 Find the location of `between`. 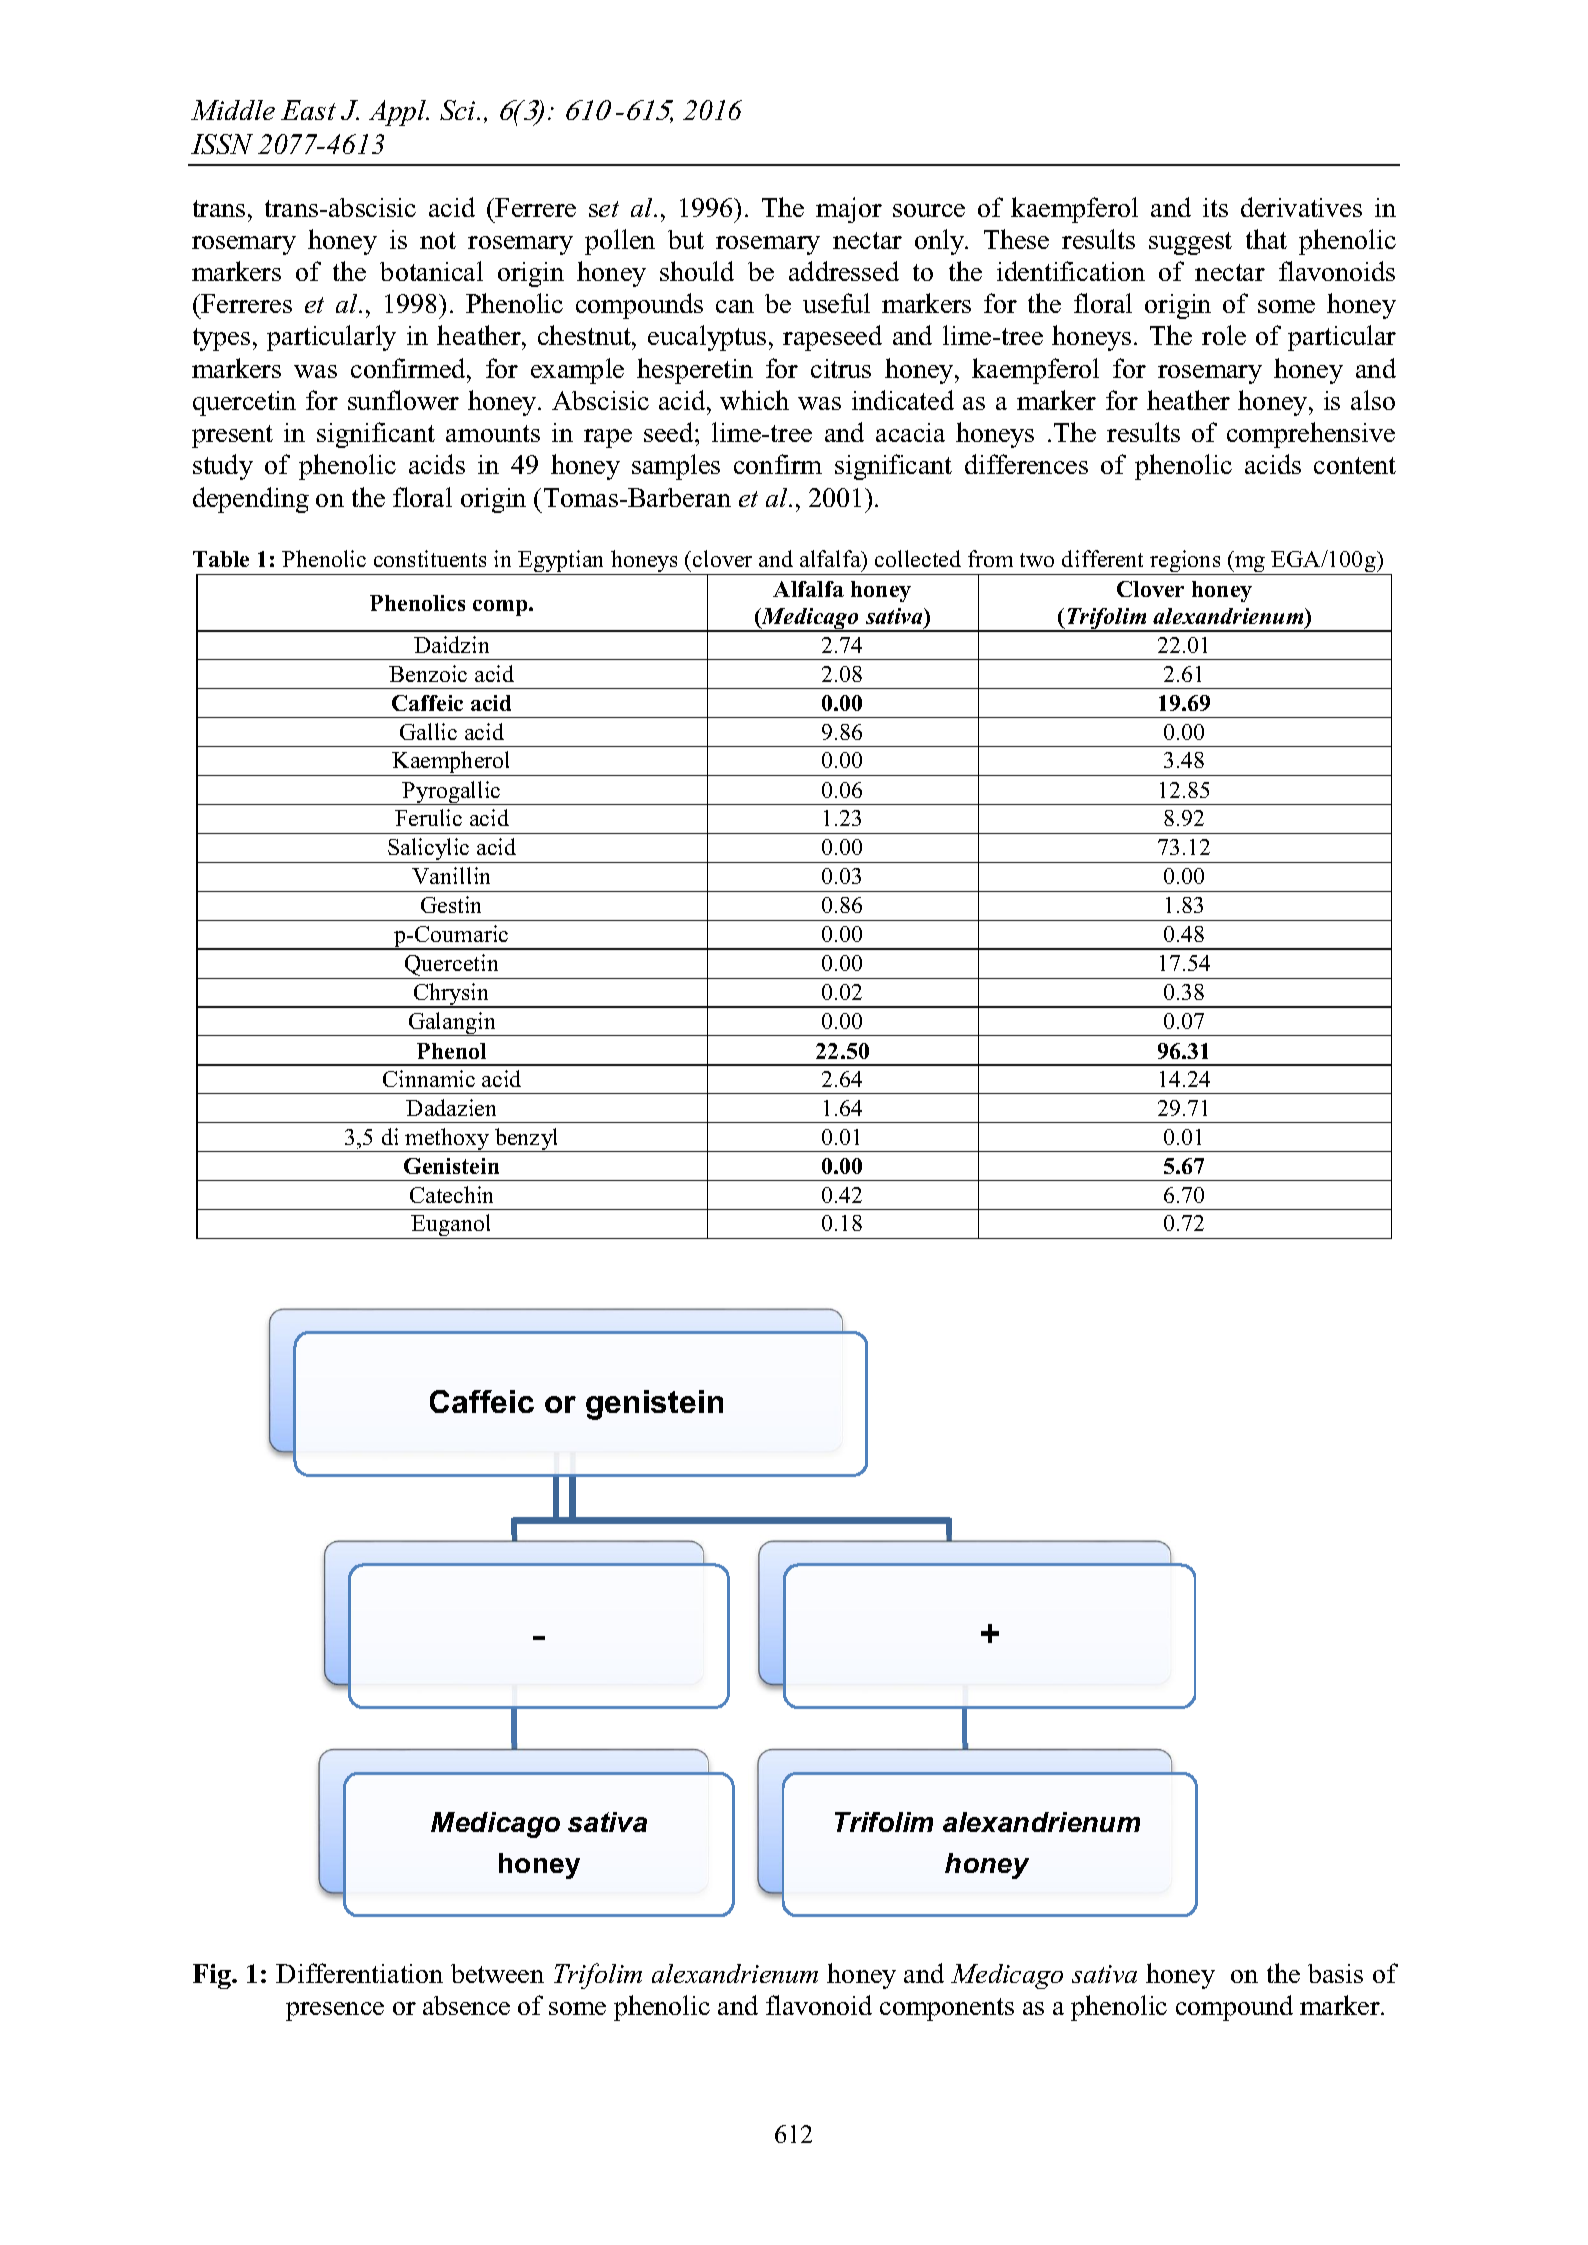

between is located at coordinates (497, 1973).
